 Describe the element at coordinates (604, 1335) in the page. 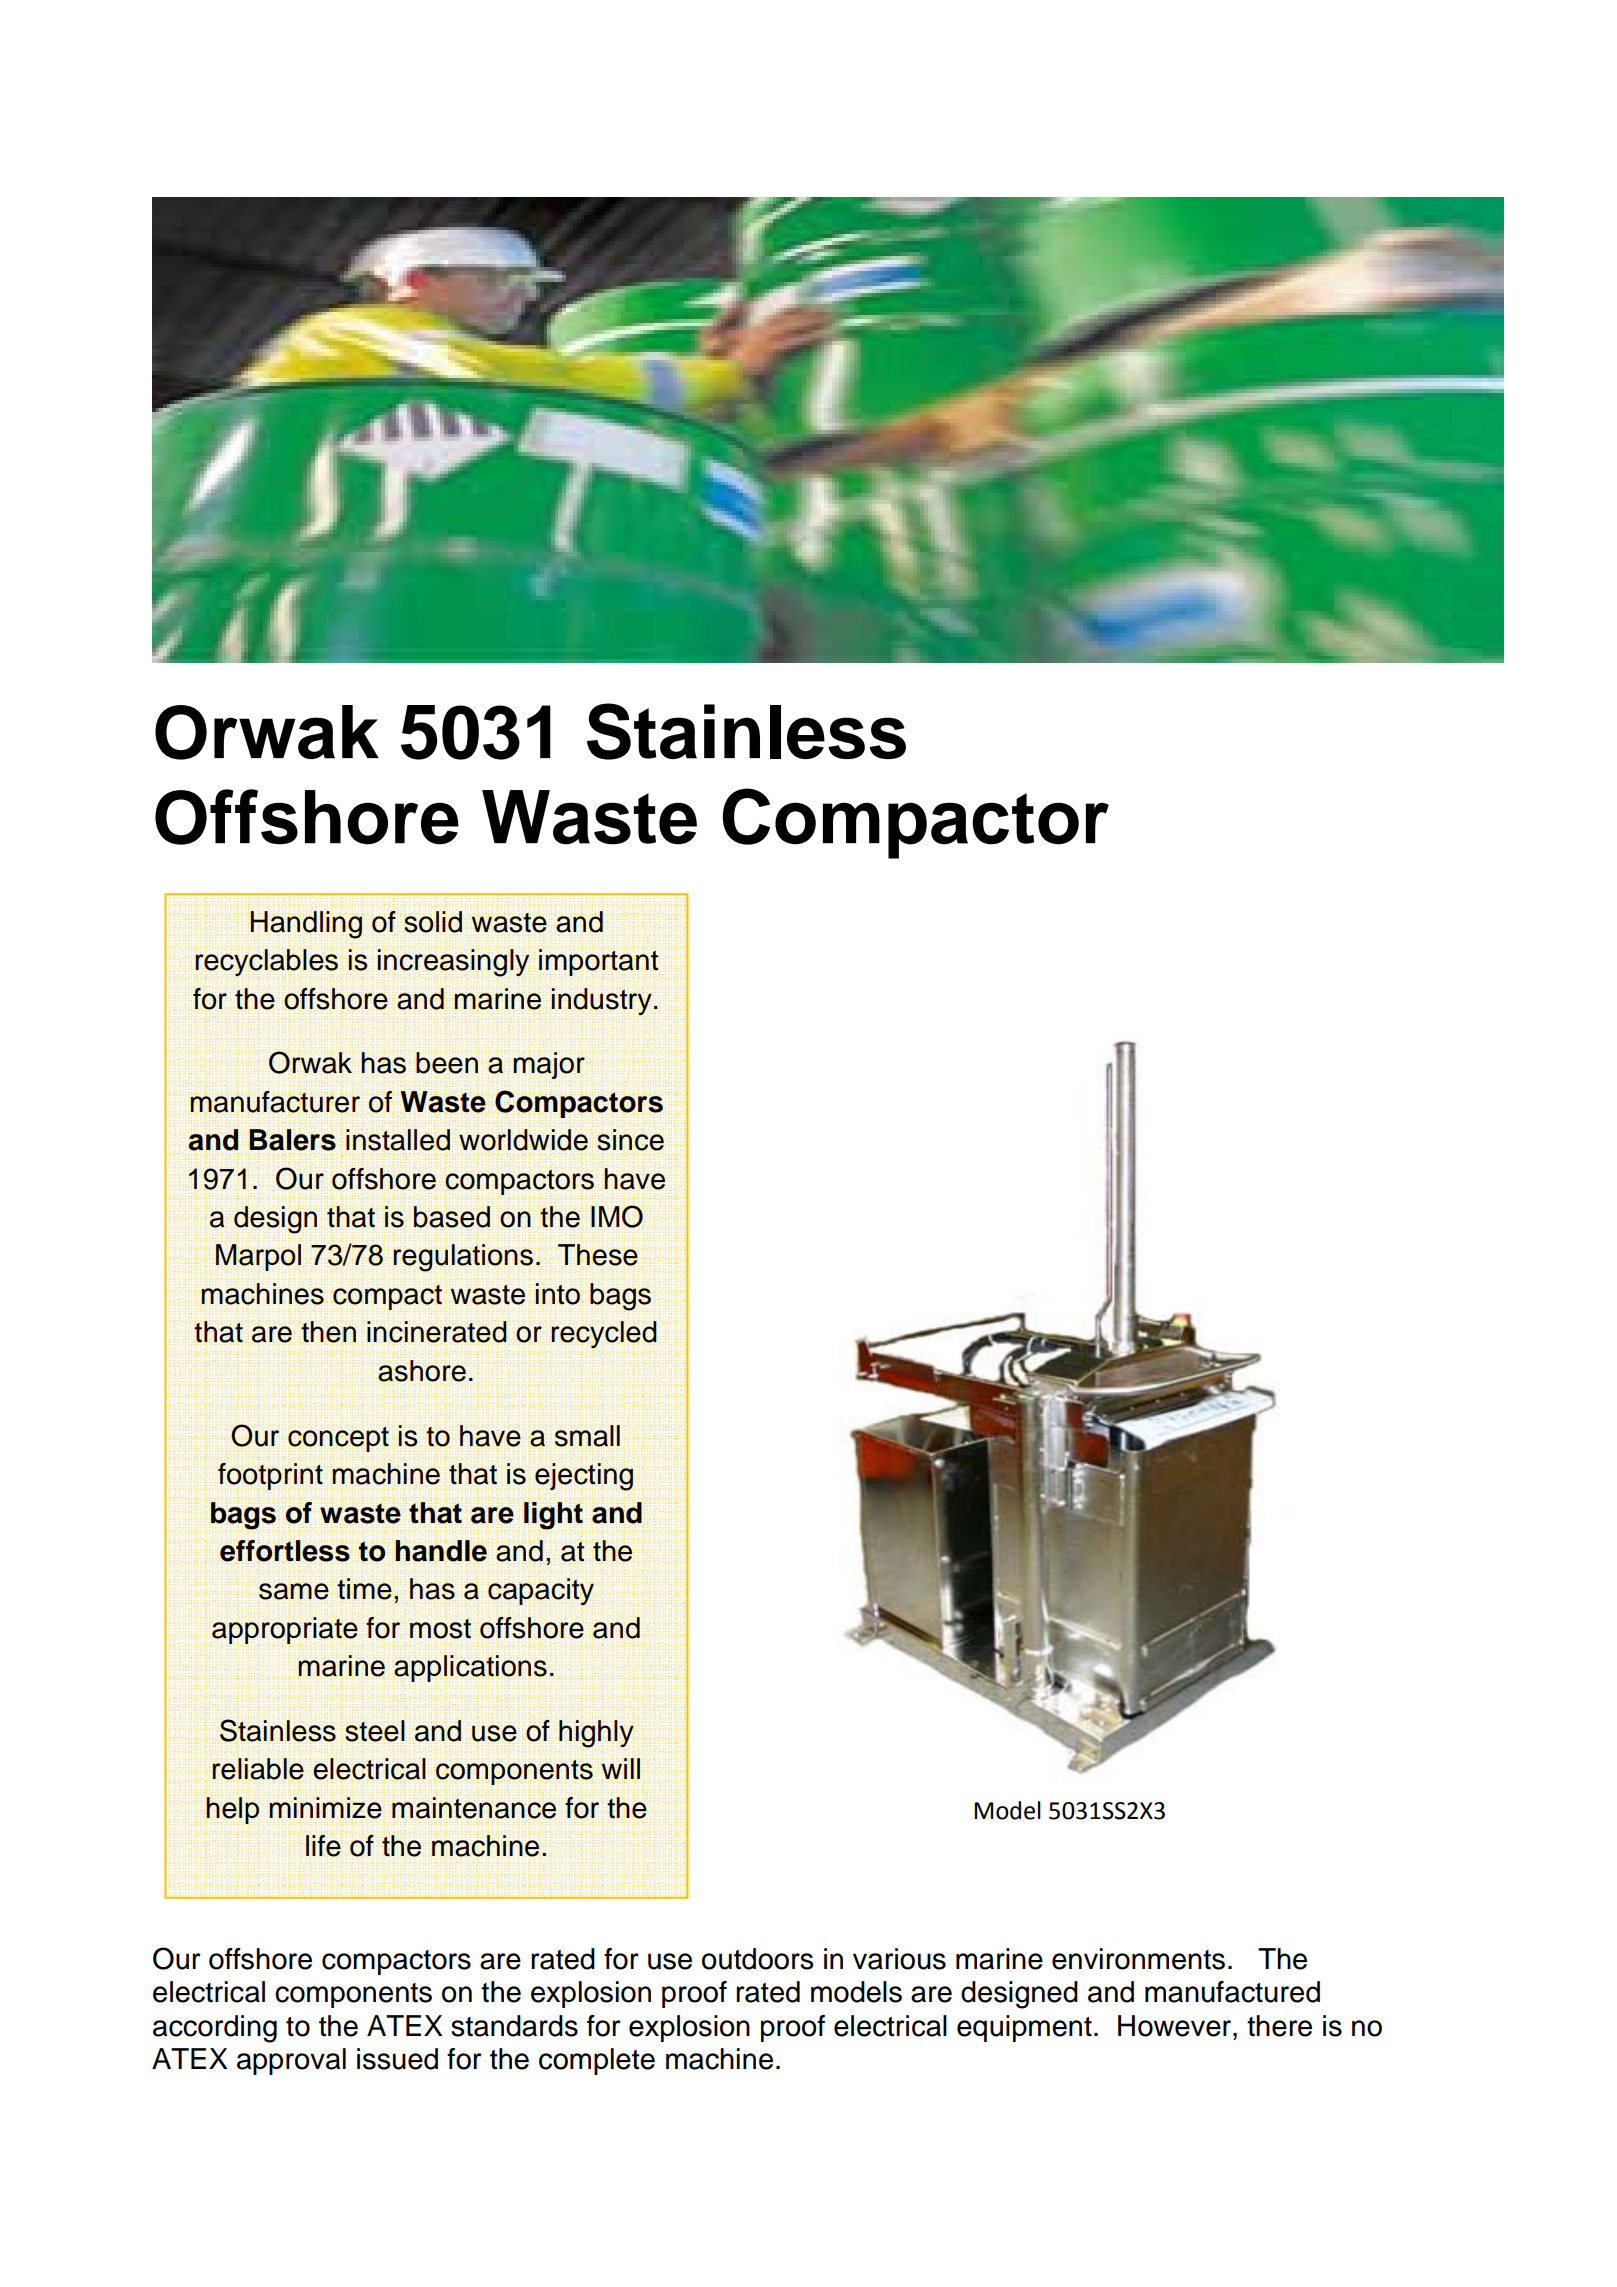

I see `recycled` at that location.
